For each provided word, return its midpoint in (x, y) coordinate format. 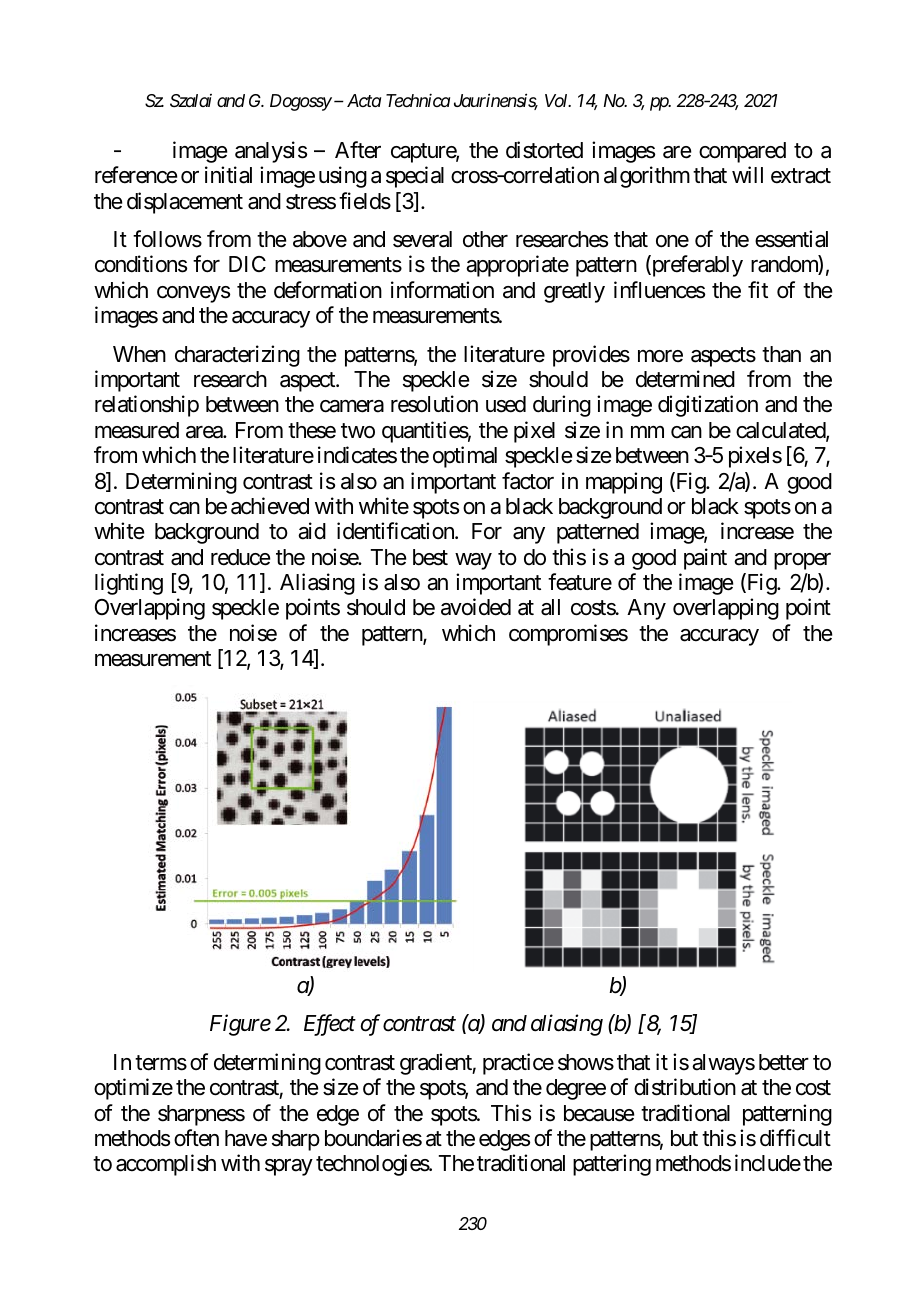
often (196, 1138)
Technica (418, 100)
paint (705, 559)
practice (518, 1064)
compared (742, 152)
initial (228, 175)
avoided (476, 607)
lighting (129, 584)
